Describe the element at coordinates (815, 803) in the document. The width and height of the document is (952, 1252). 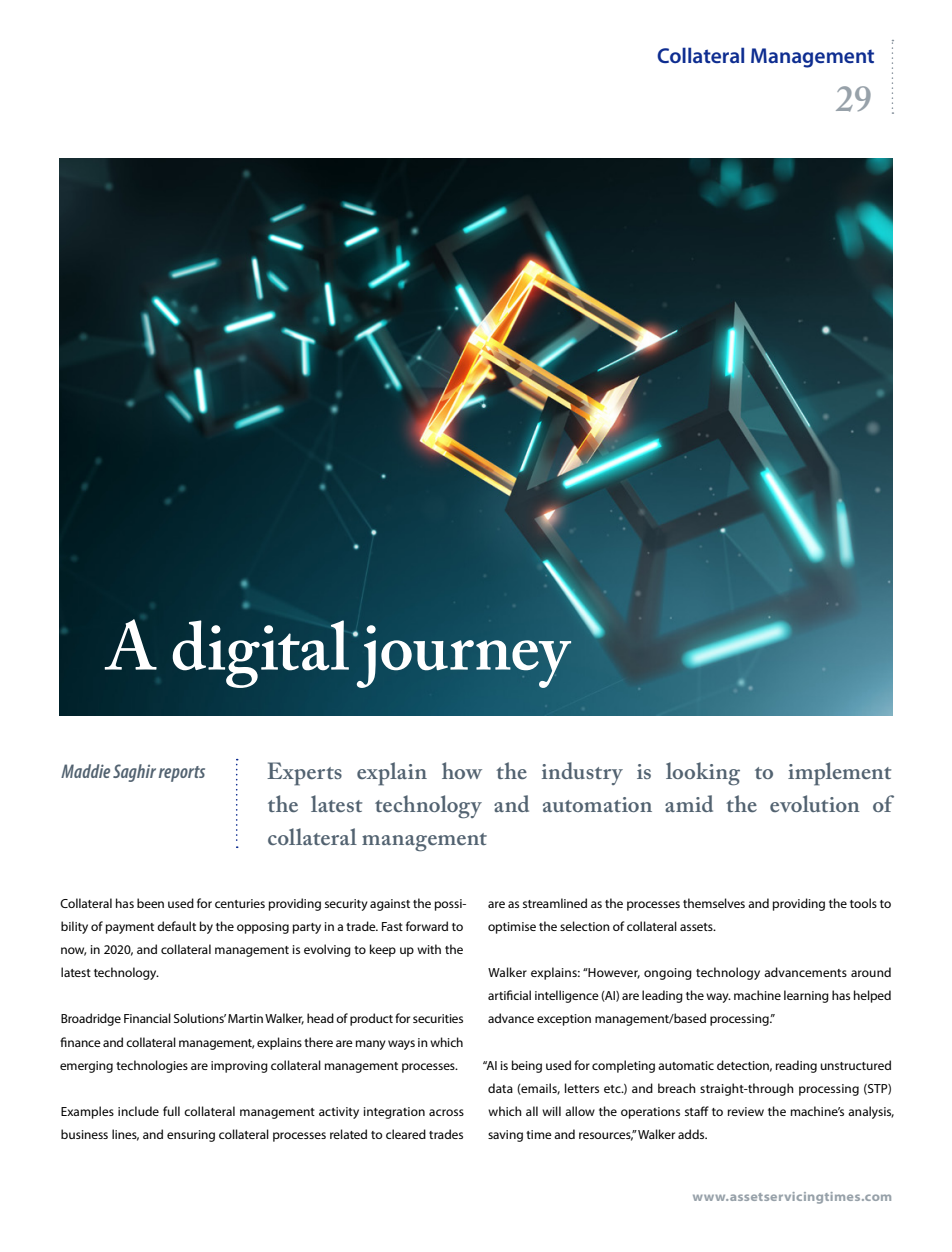
I see `evolution` at that location.
